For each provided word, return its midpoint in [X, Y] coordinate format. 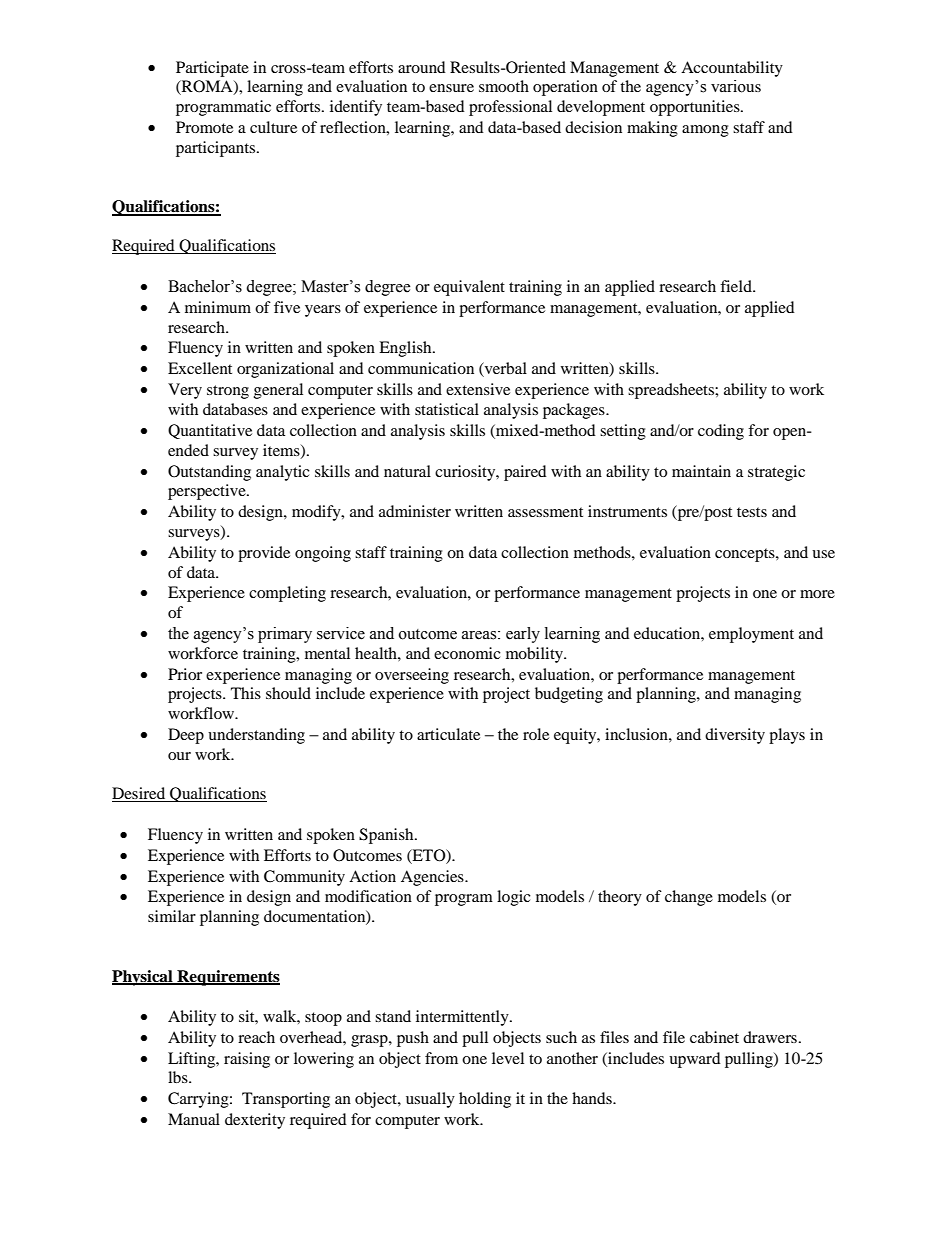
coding [721, 432]
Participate [212, 69]
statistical [447, 409]
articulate [448, 734]
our [179, 756]
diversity [735, 736]
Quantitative [210, 431]
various [736, 86]
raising [247, 1060]
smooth [504, 86]
